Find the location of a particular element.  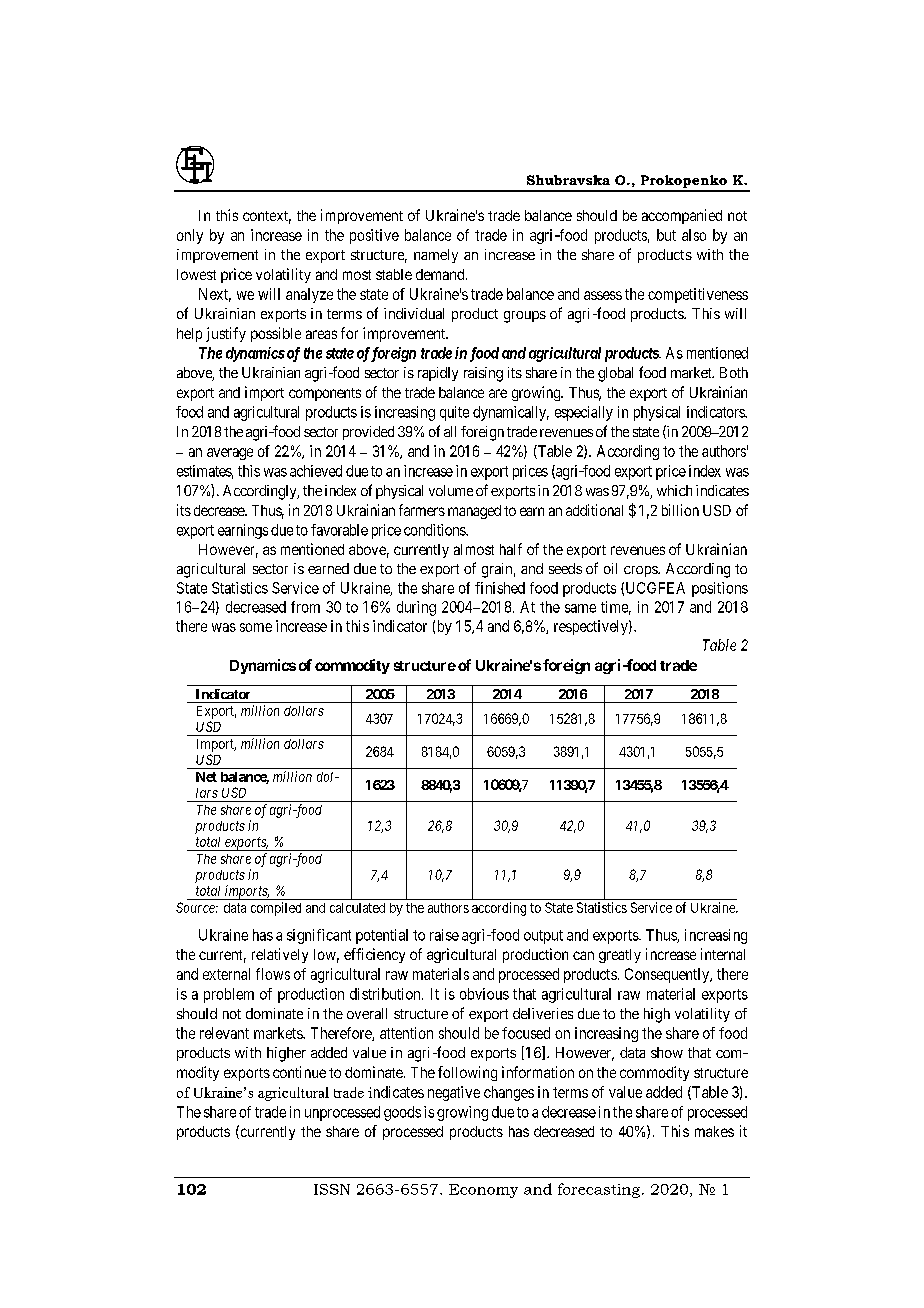

some is located at coordinates (256, 627).
